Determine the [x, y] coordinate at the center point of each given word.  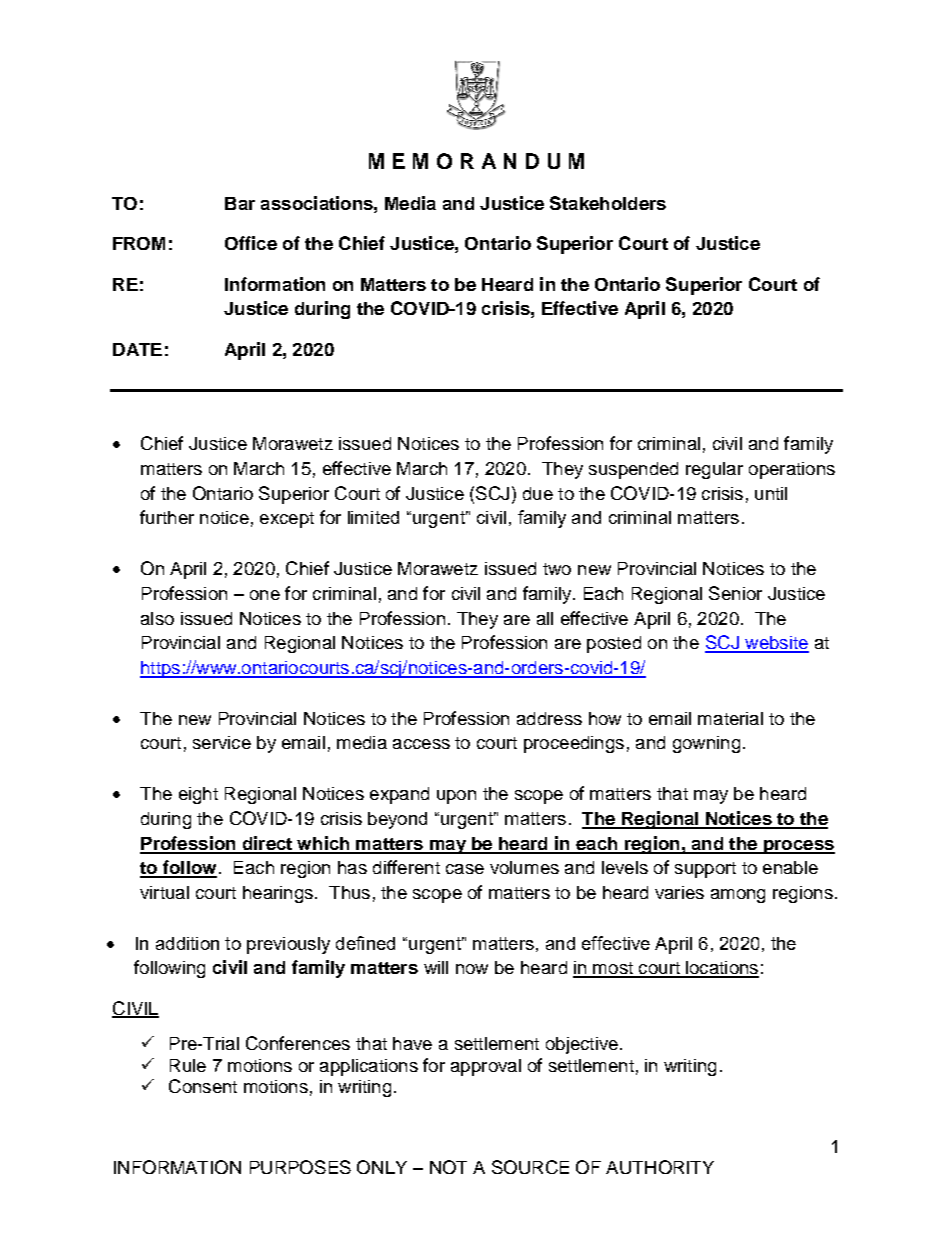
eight [198, 795]
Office [251, 243]
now [472, 969]
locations [721, 969]
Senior [735, 593]
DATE [137, 349]
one [265, 595]
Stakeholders [608, 203]
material [730, 718]
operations [792, 470]
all [545, 618]
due [538, 493]
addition [187, 943]
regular [714, 470]
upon [456, 797]
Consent [203, 1086]
